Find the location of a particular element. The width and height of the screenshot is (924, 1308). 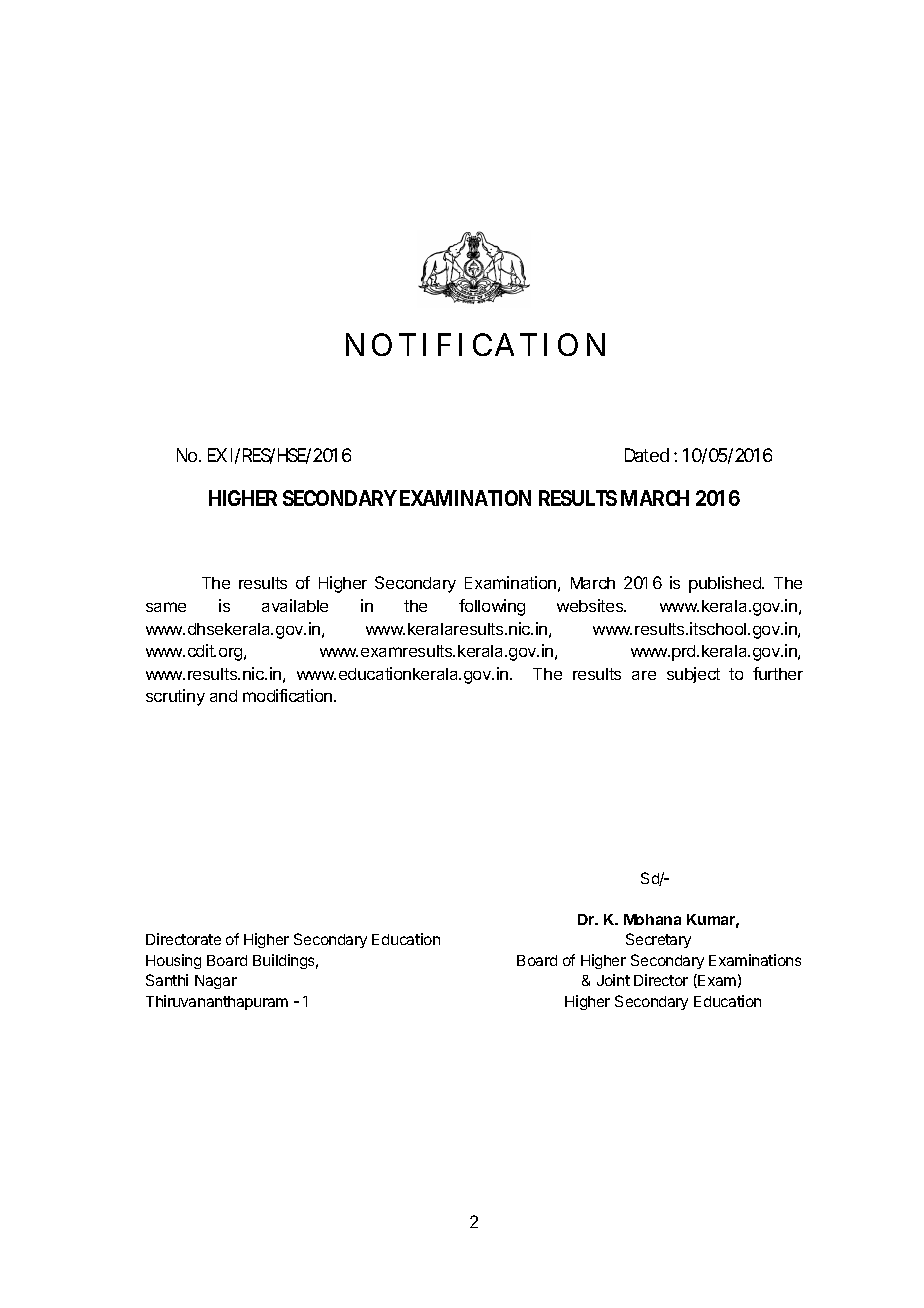

scrutiny is located at coordinates (175, 697).
